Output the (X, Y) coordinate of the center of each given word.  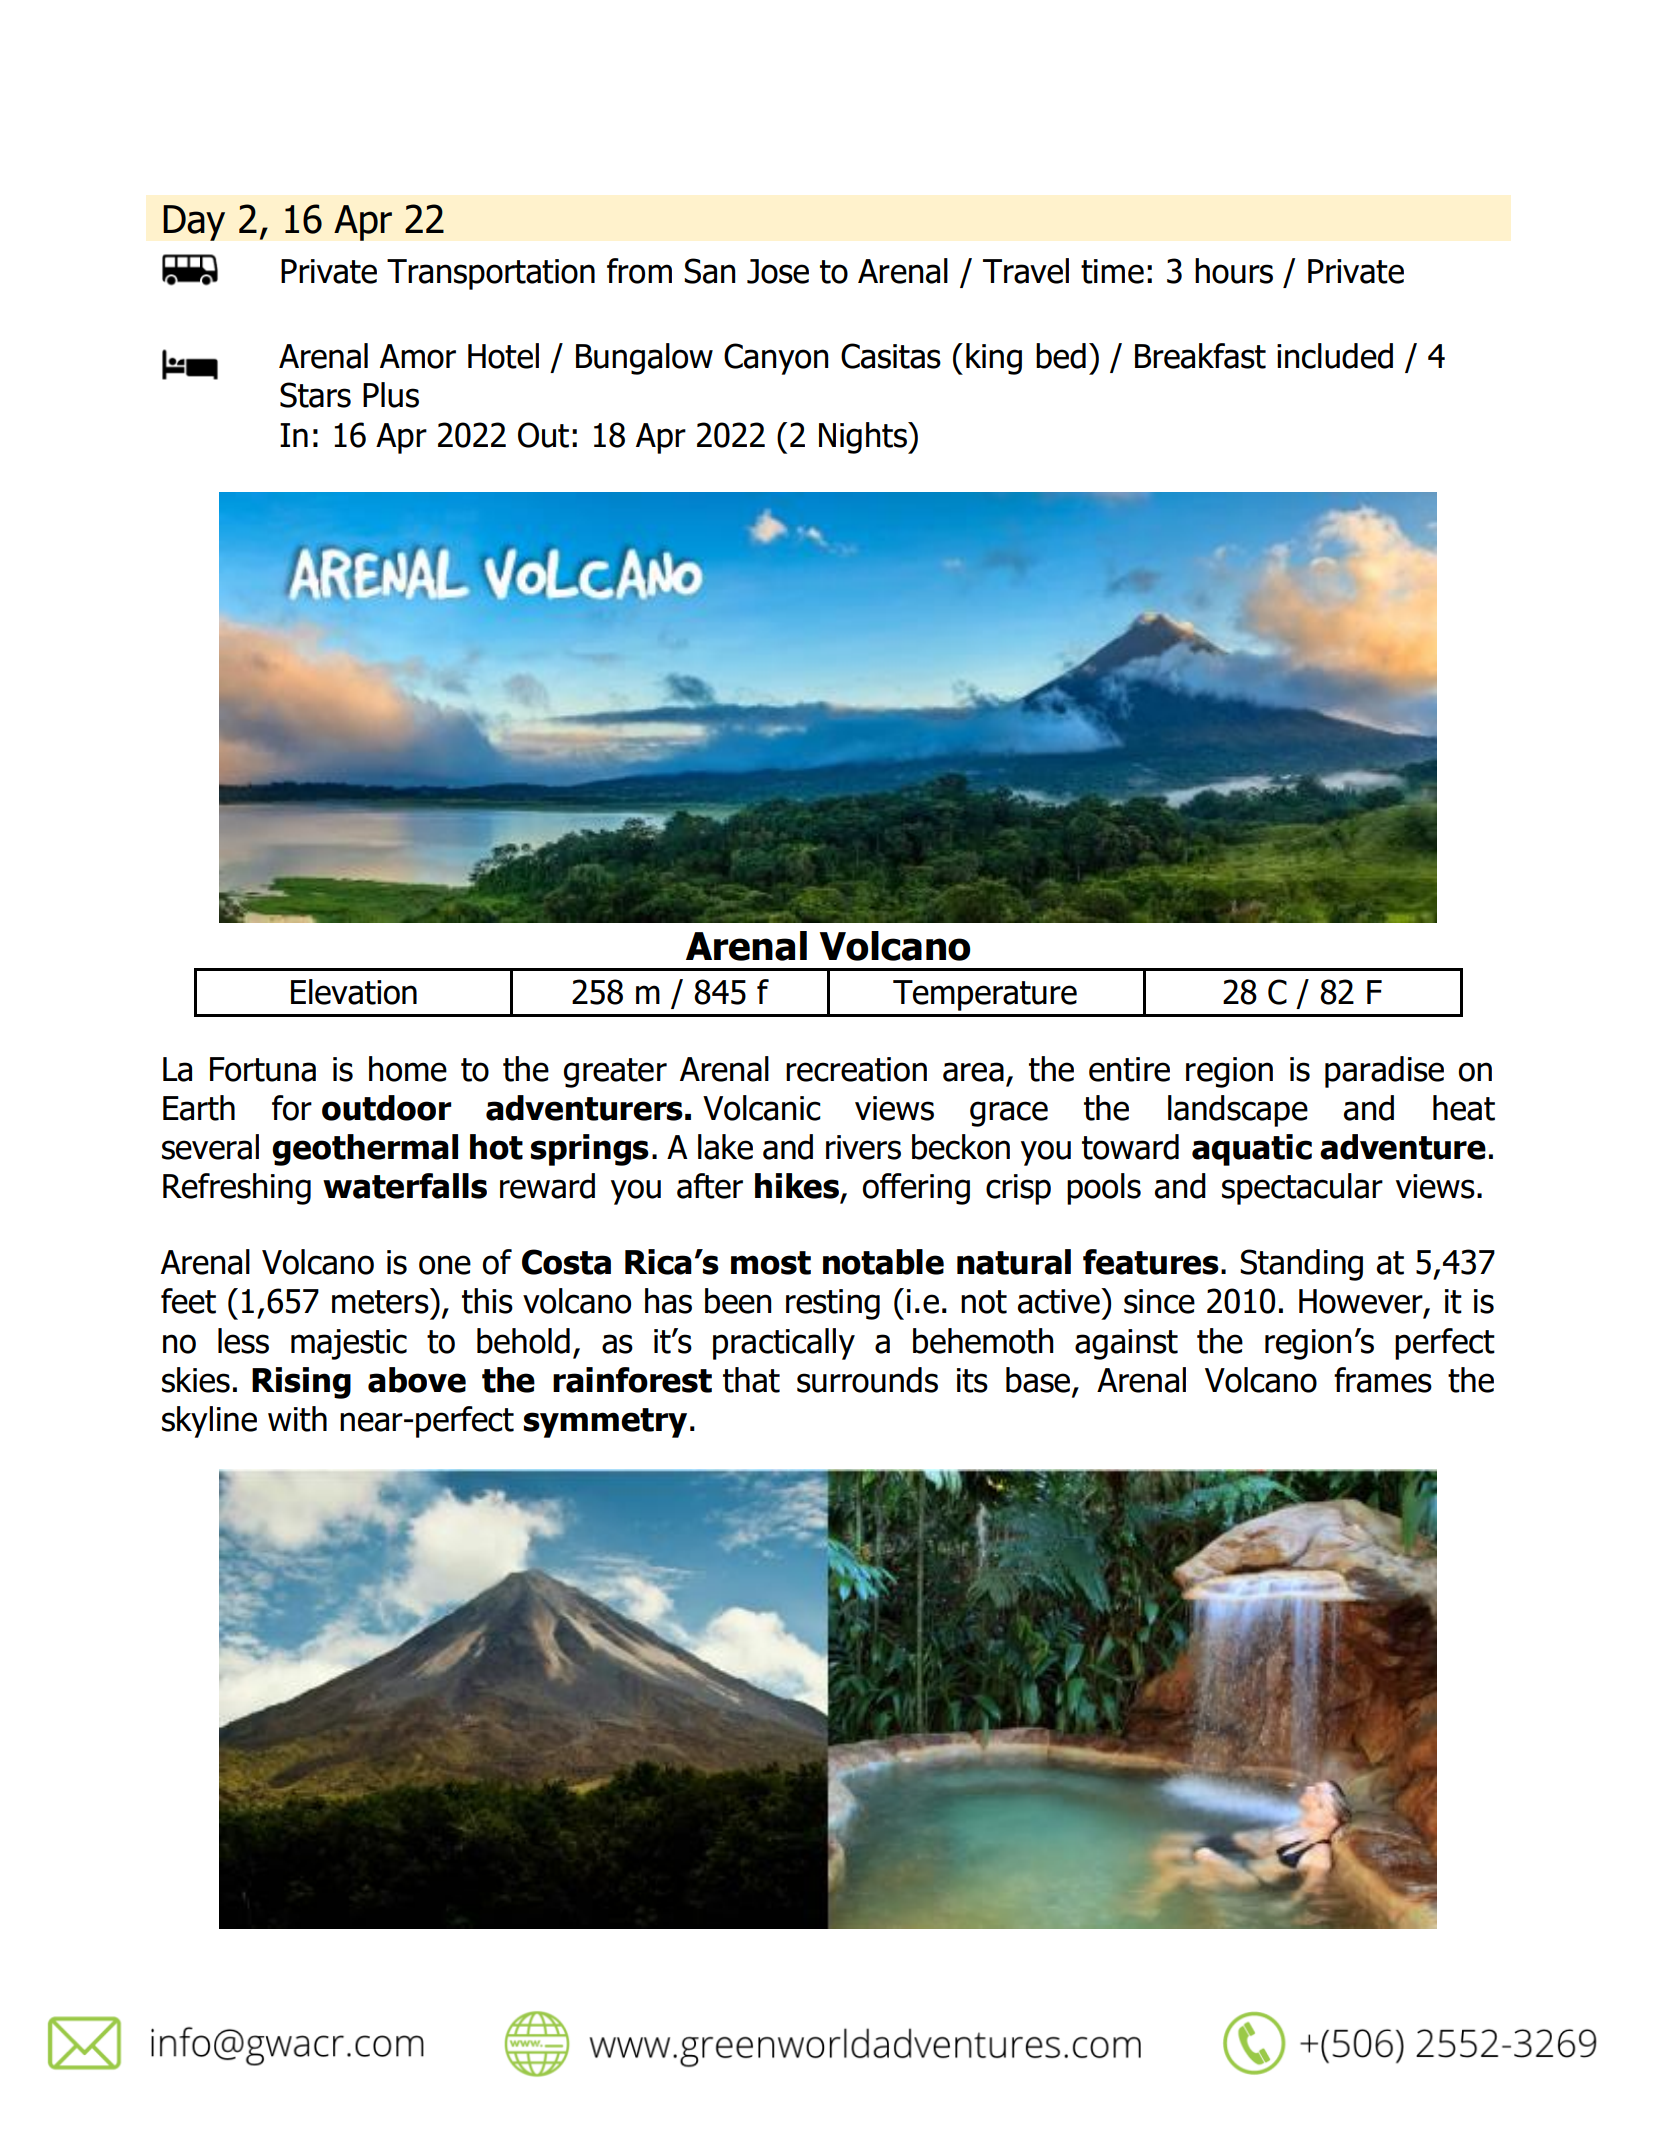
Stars (315, 395)
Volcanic (762, 1108)
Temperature (985, 995)
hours (1234, 271)
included (1335, 356)
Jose (778, 271)
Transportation (491, 274)
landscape (1238, 1111)
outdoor (387, 1108)
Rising (301, 1383)
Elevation (354, 992)
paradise (1384, 1072)
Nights (864, 438)
